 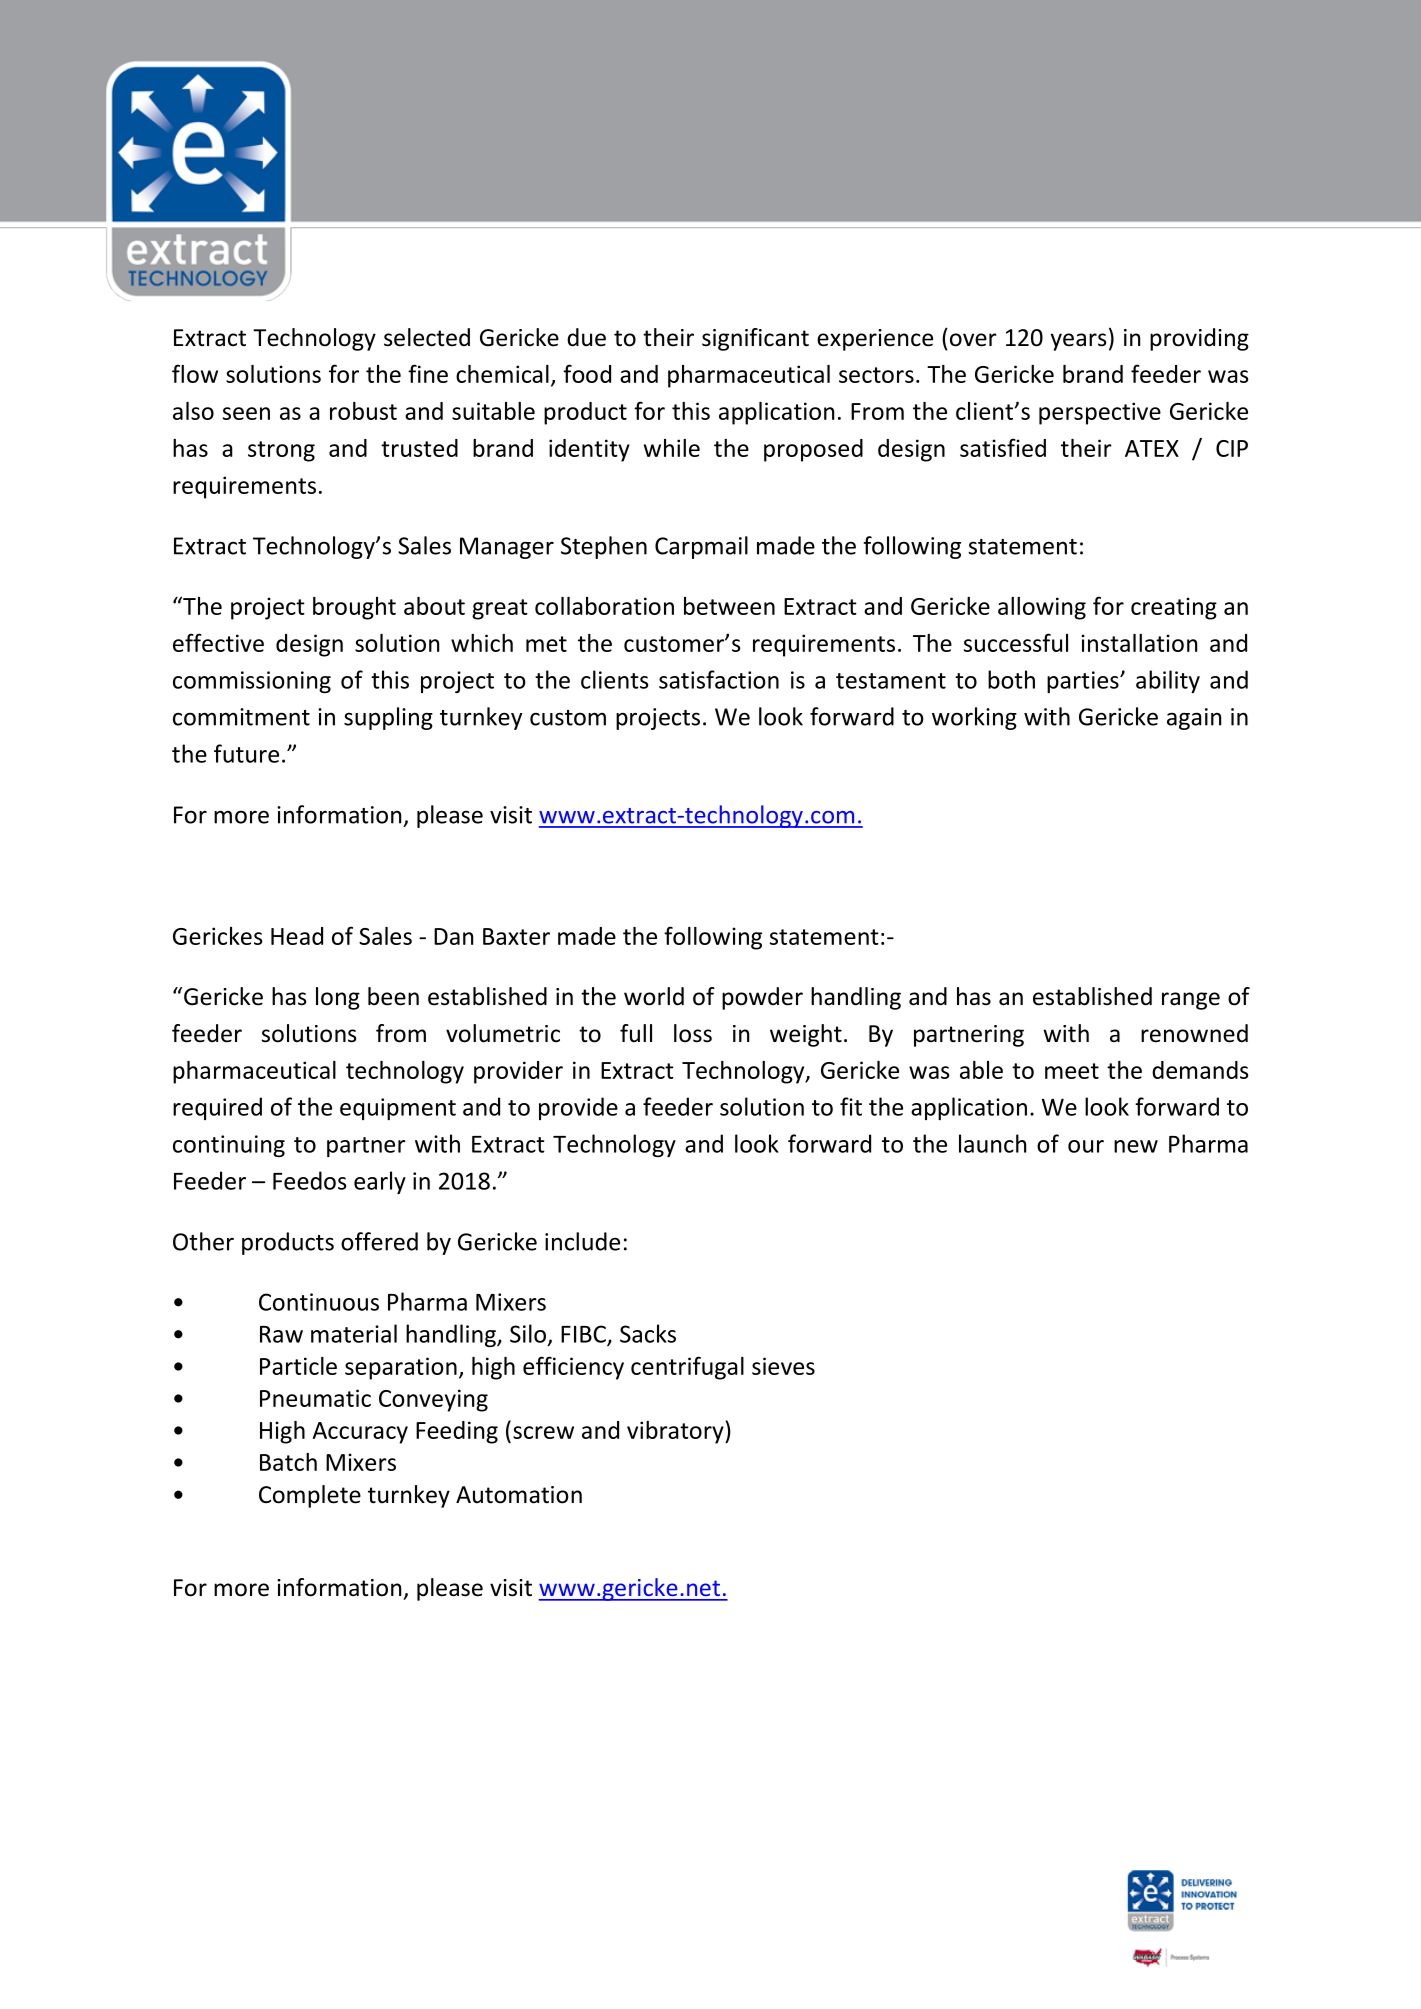 I want to click on Batch, so click(x=288, y=1462).
